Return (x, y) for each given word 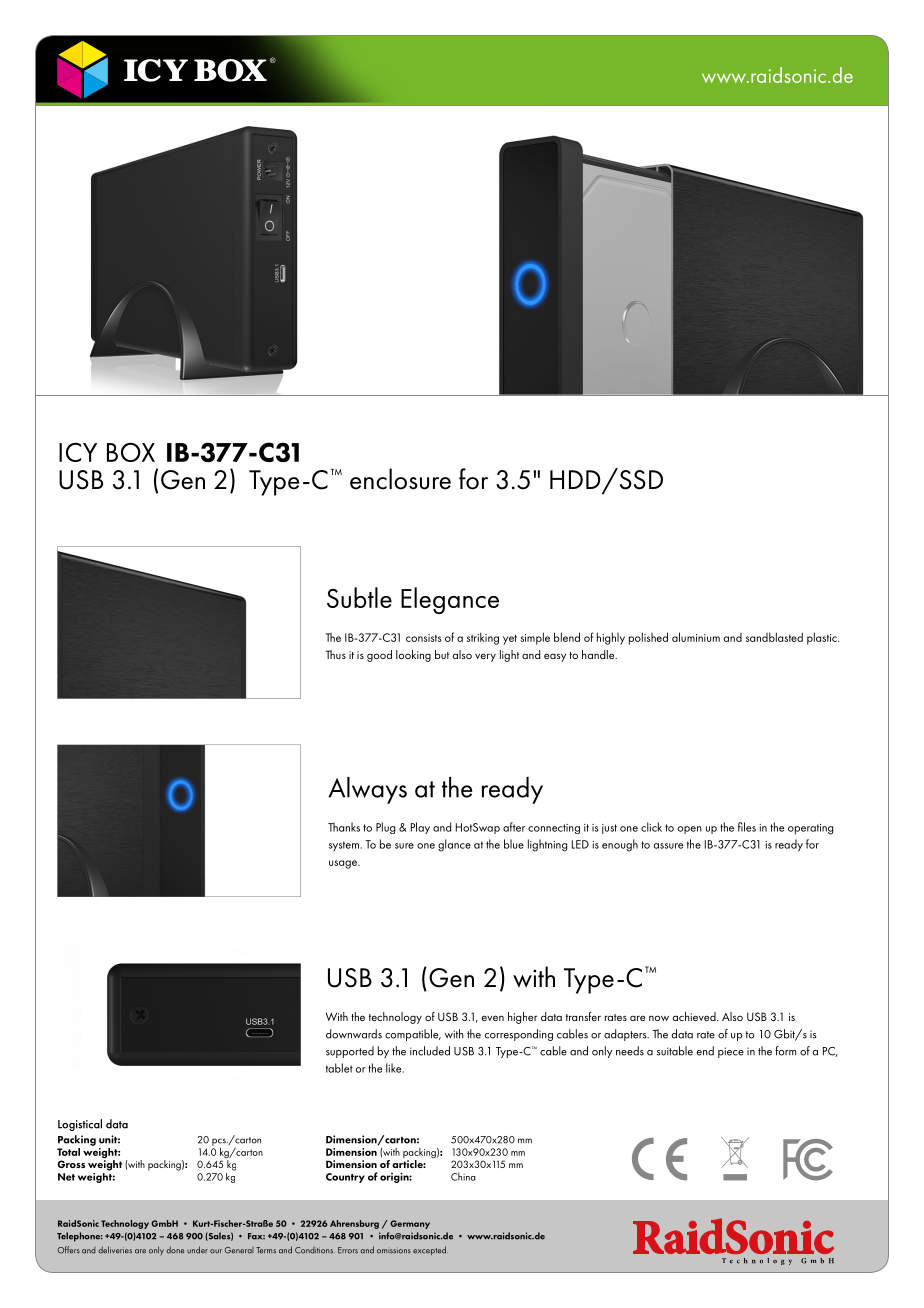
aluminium (696, 637)
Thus (336, 654)
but (442, 654)
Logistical (80, 1125)
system (344, 846)
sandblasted (774, 637)
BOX (131, 452)
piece (731, 1052)
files (747, 827)
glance (454, 845)
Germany (410, 1224)
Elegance (450, 600)
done (175, 1250)
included (430, 1051)
